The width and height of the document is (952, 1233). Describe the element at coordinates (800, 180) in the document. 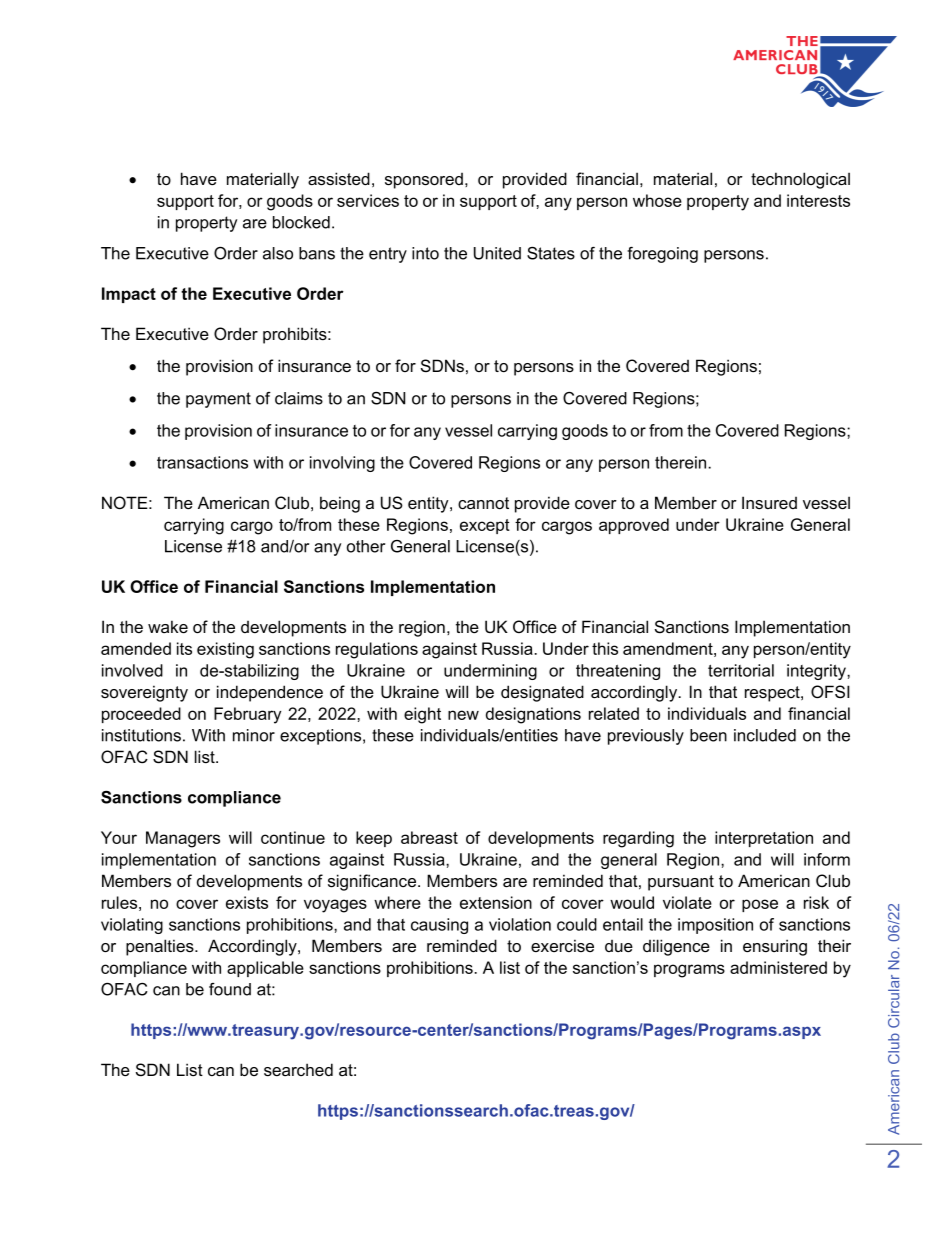

I see `technological` at that location.
